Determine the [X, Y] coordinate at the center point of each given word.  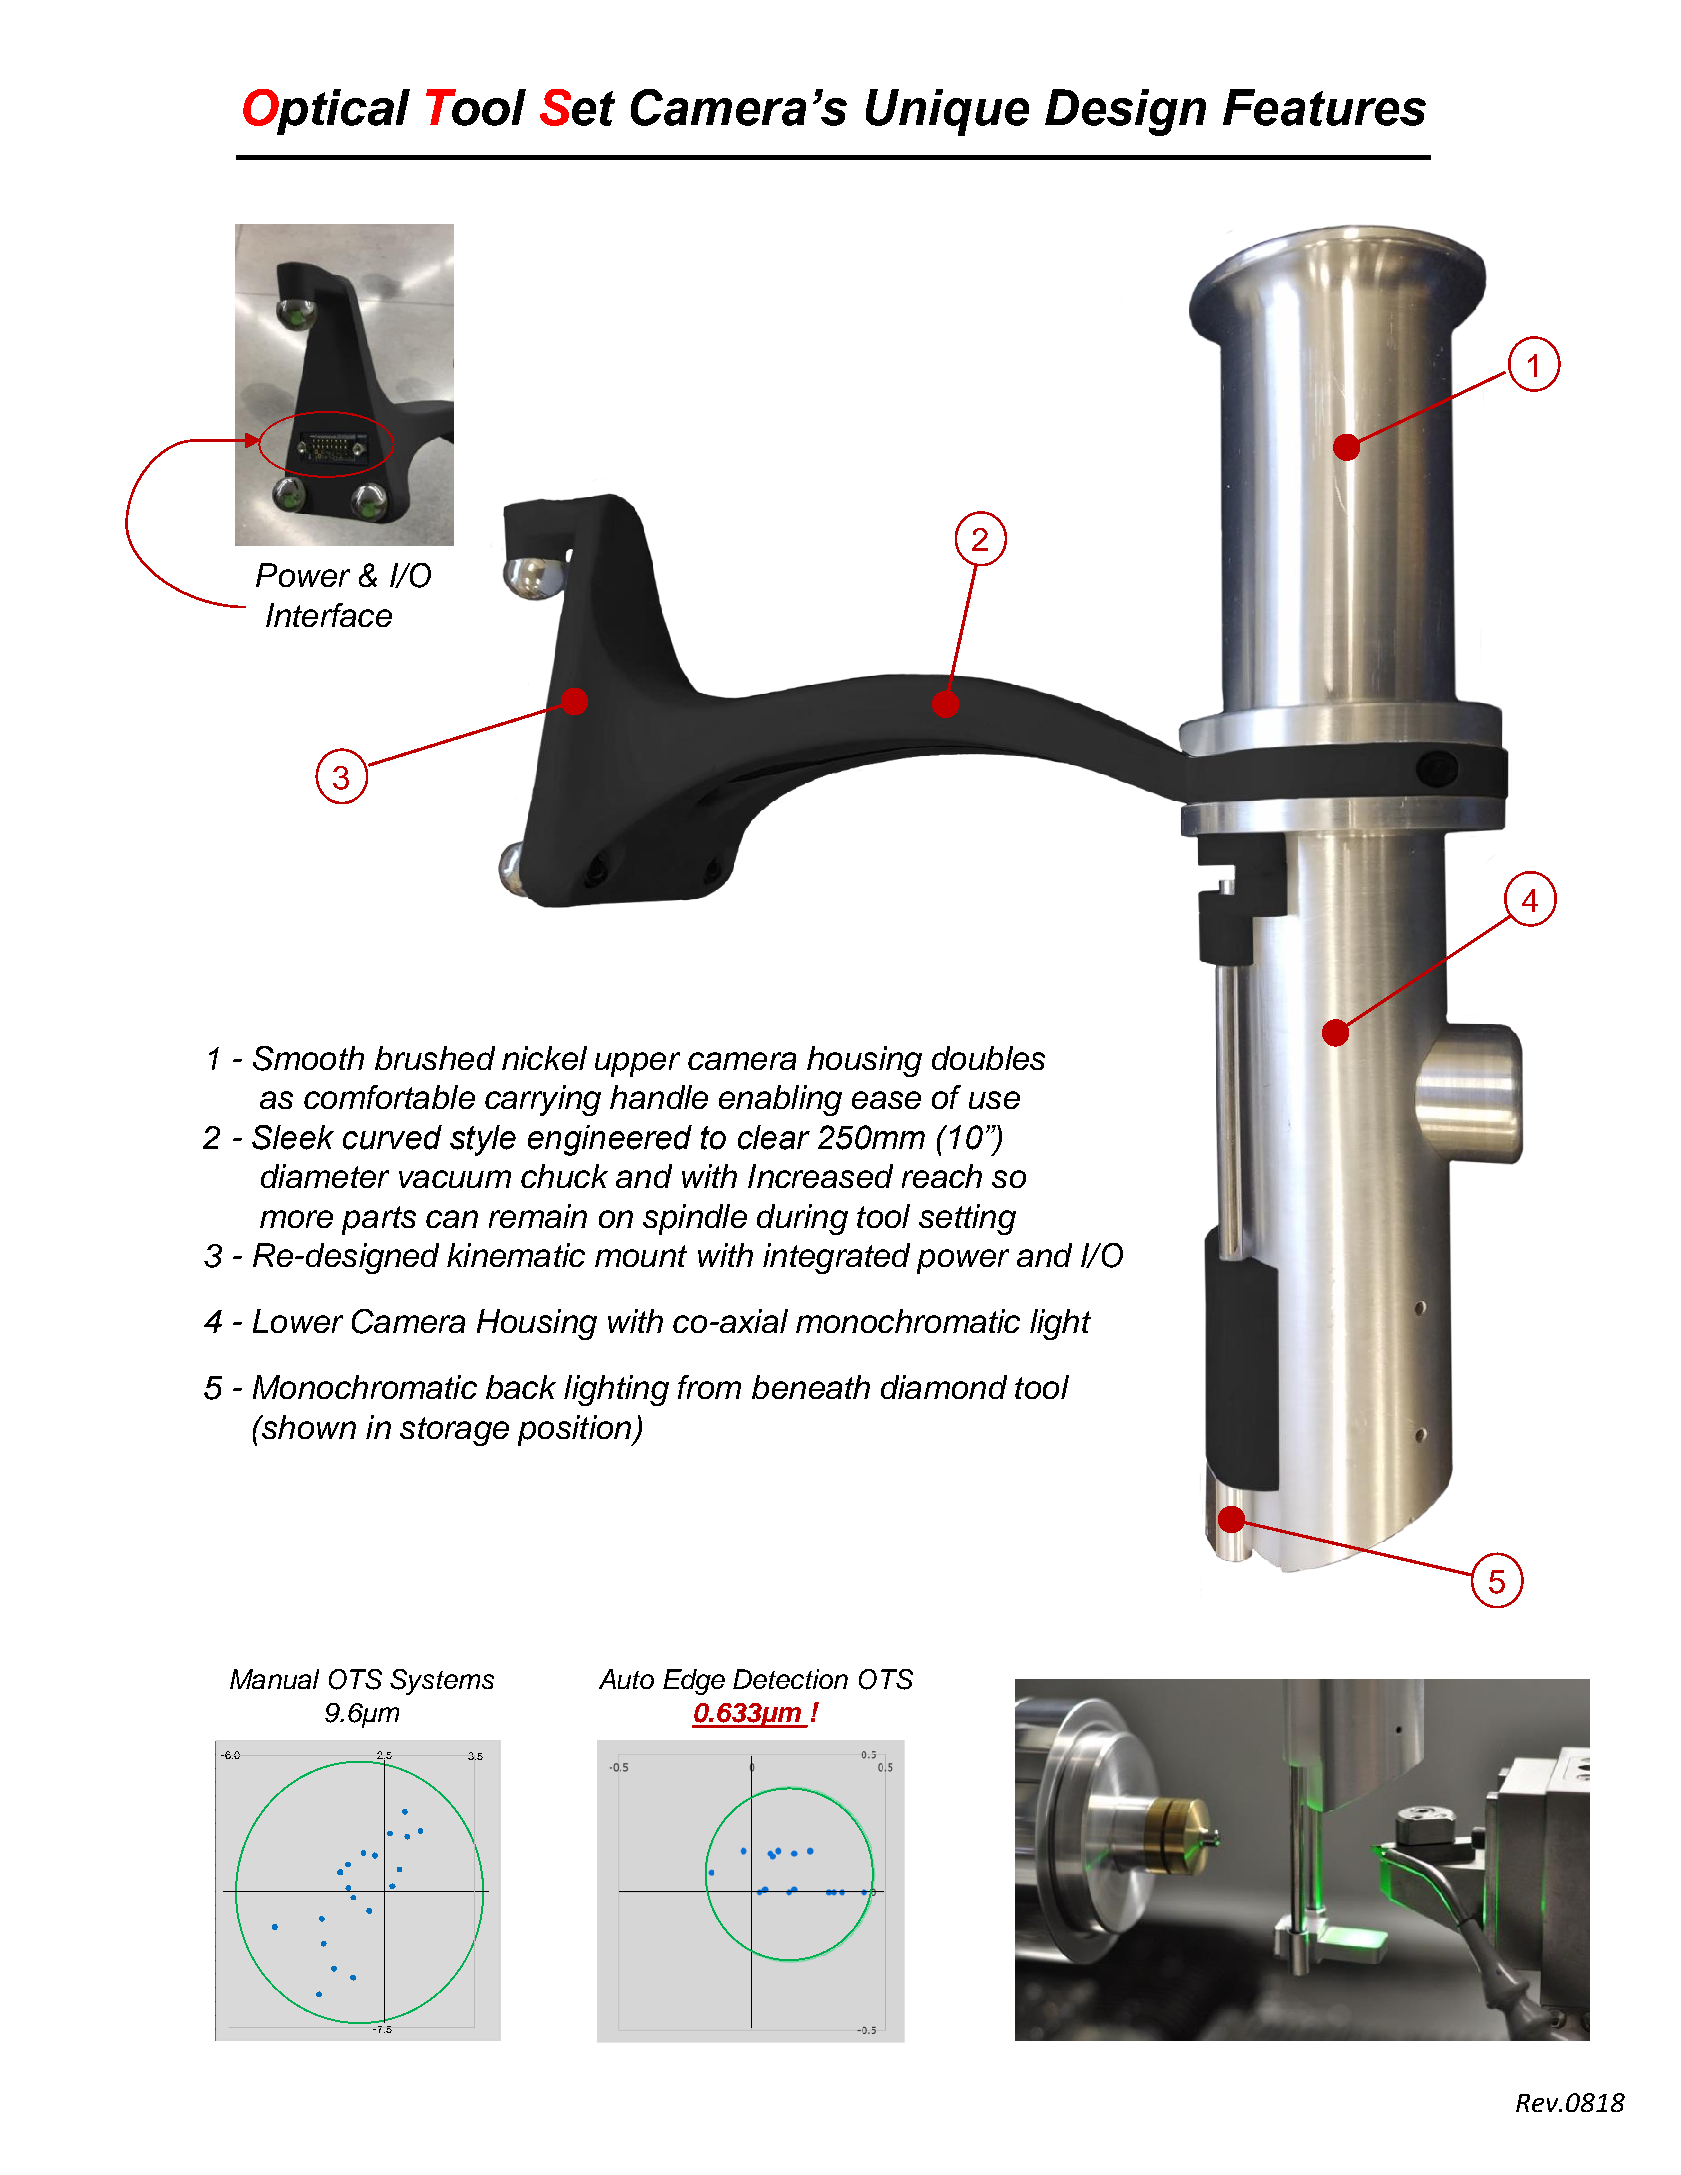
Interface [329, 615]
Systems [442, 1682]
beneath [811, 1387]
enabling [780, 1100]
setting [967, 1219]
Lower [298, 1321]
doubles [988, 1058]
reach [942, 1176]
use [994, 1100]
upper [637, 1064]
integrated [836, 1258]
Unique [947, 112]
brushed [435, 1058]
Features [1324, 107]
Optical [326, 112]
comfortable [389, 1097]
